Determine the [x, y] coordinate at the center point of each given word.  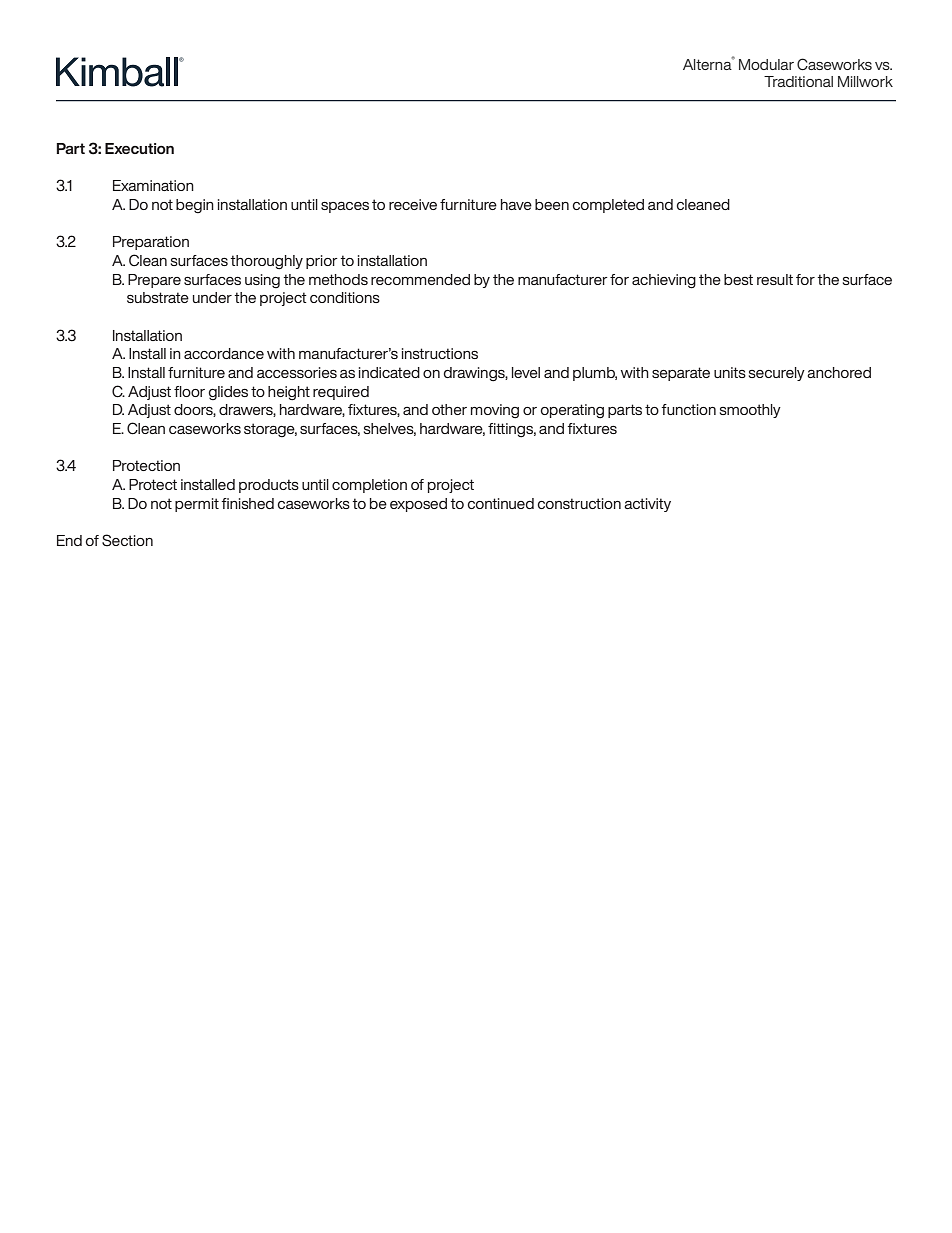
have [516, 204]
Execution [139, 148]
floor [189, 391]
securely [777, 374]
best [738, 279]
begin [195, 206]
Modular [766, 64]
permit [197, 505]
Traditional [798, 81]
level [526, 372]
